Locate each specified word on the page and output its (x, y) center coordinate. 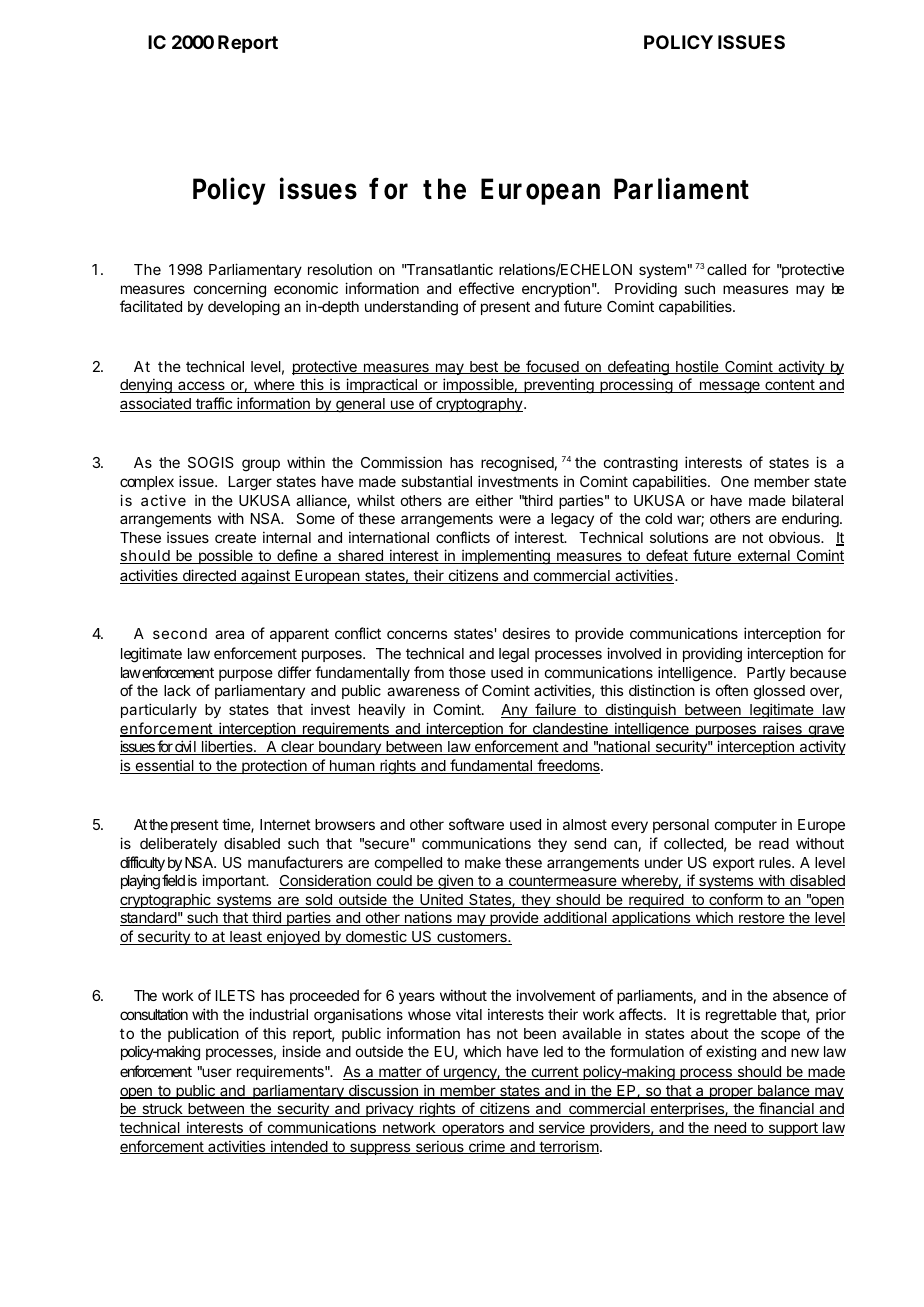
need (730, 1129)
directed (209, 576)
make (483, 862)
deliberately (178, 844)
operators (473, 1129)
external (763, 557)
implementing (506, 557)
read (774, 843)
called (726, 269)
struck (162, 1110)
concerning (230, 290)
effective (486, 288)
